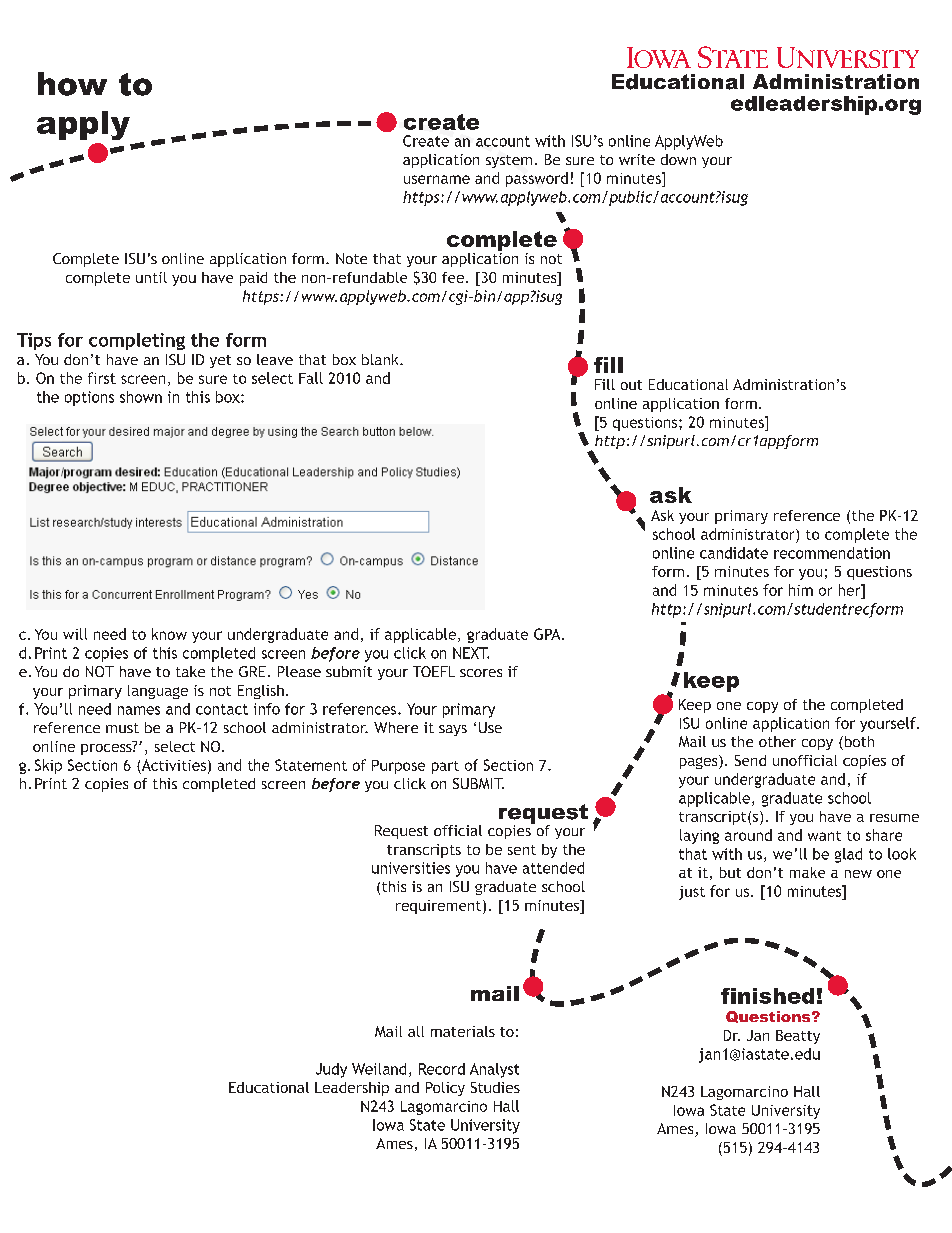 The height and width of the screenshot is (1233, 952). What do you see at coordinates (678, 159) in the screenshot?
I see `down` at bounding box center [678, 159].
